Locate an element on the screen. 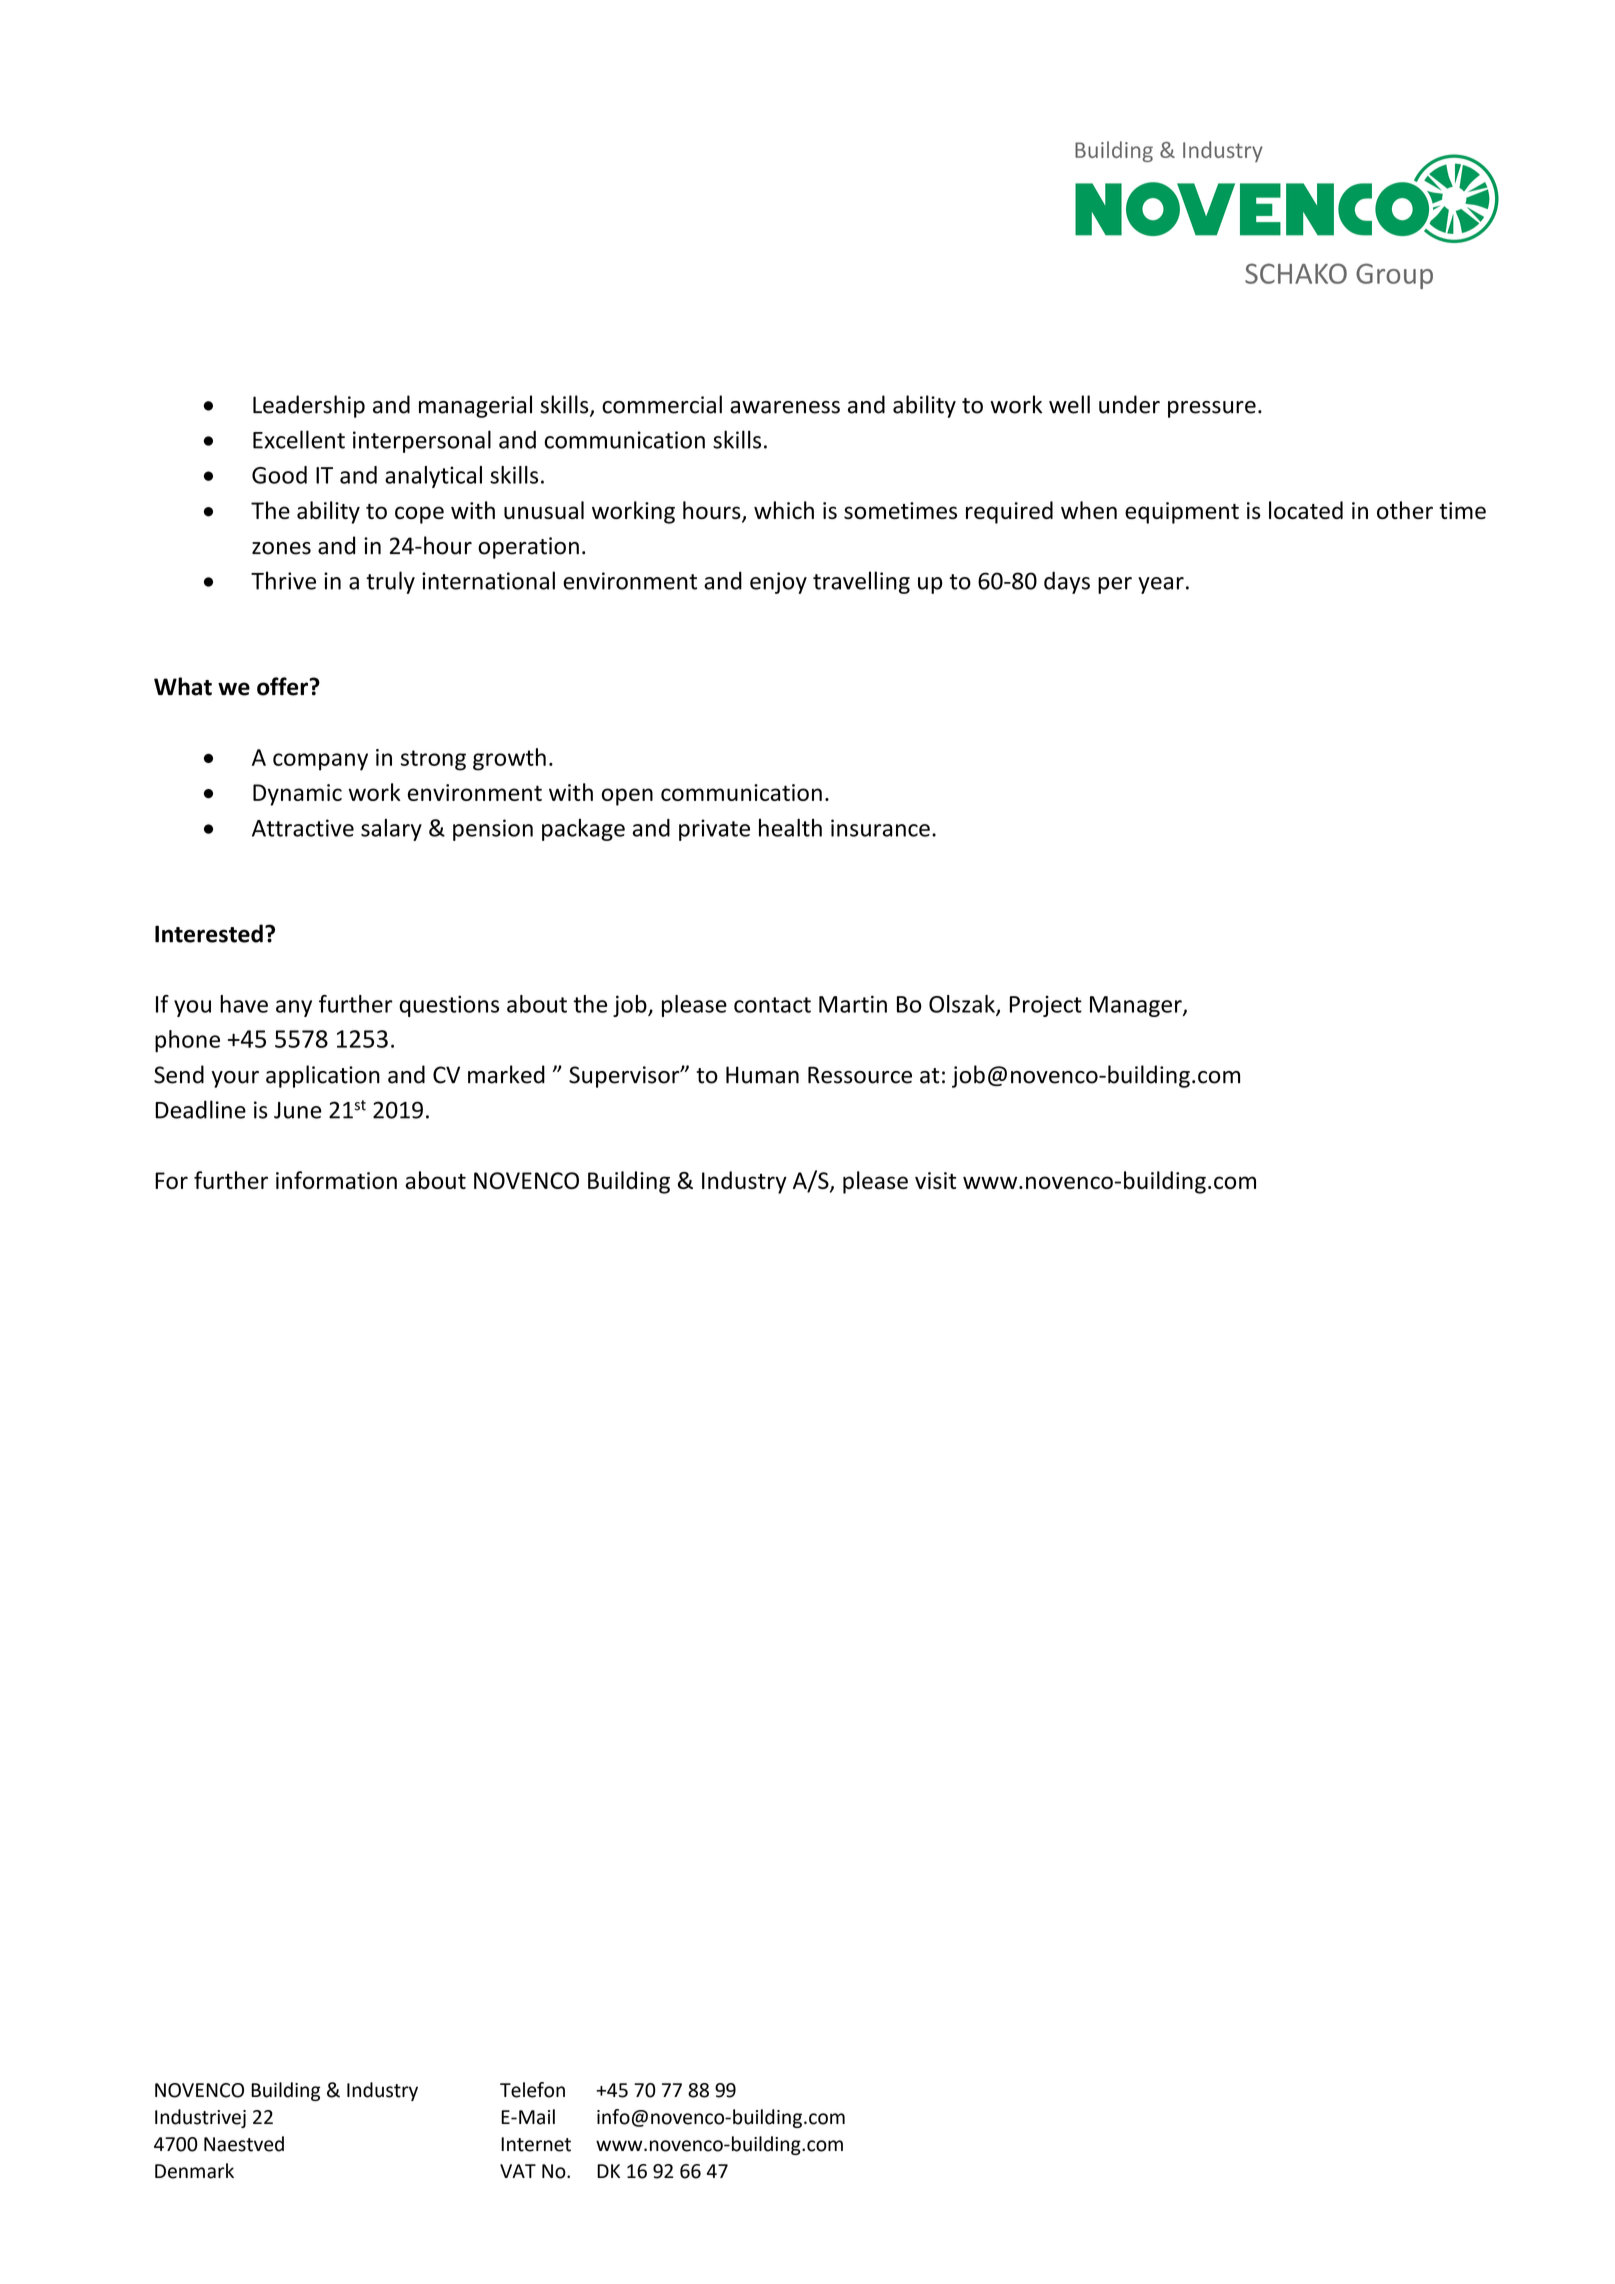 This screenshot has width=1615, height=2284. Telefon is located at coordinates (532, 2090).
